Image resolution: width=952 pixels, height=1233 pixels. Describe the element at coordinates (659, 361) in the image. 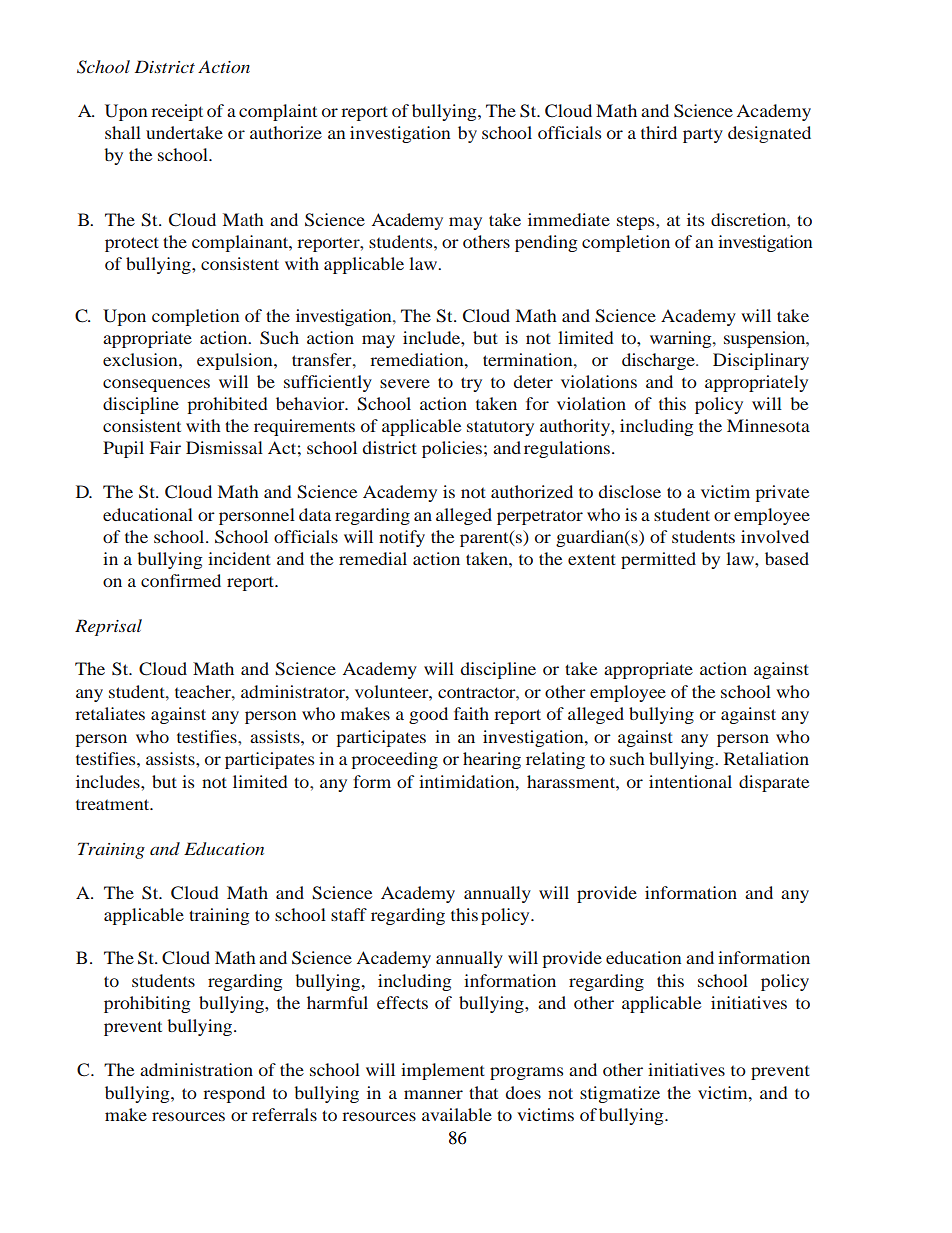

I see `discharge` at that location.
